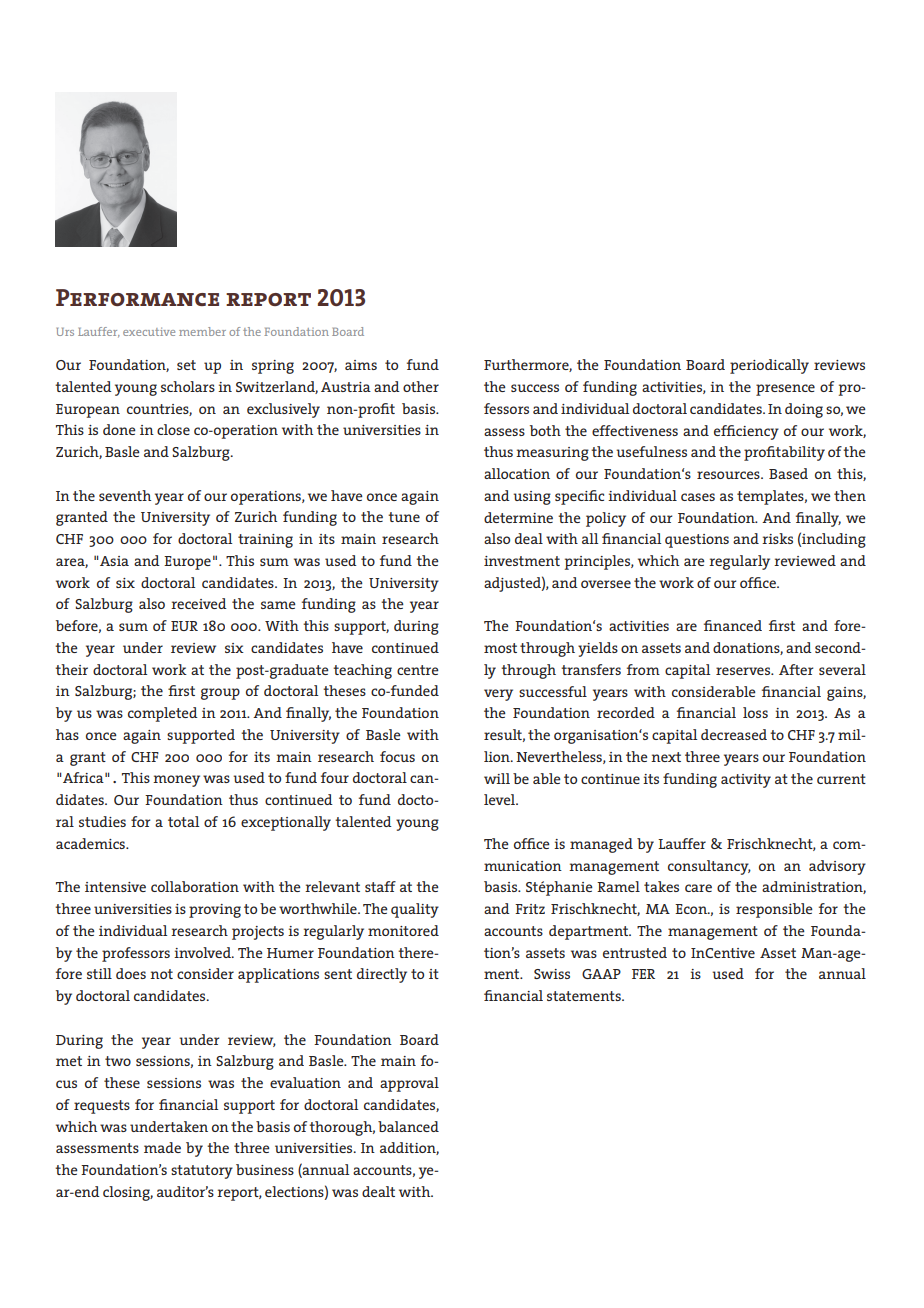 The width and height of the image is (924, 1308). What do you see at coordinates (734, 734) in the image?
I see `decreased` at bounding box center [734, 734].
